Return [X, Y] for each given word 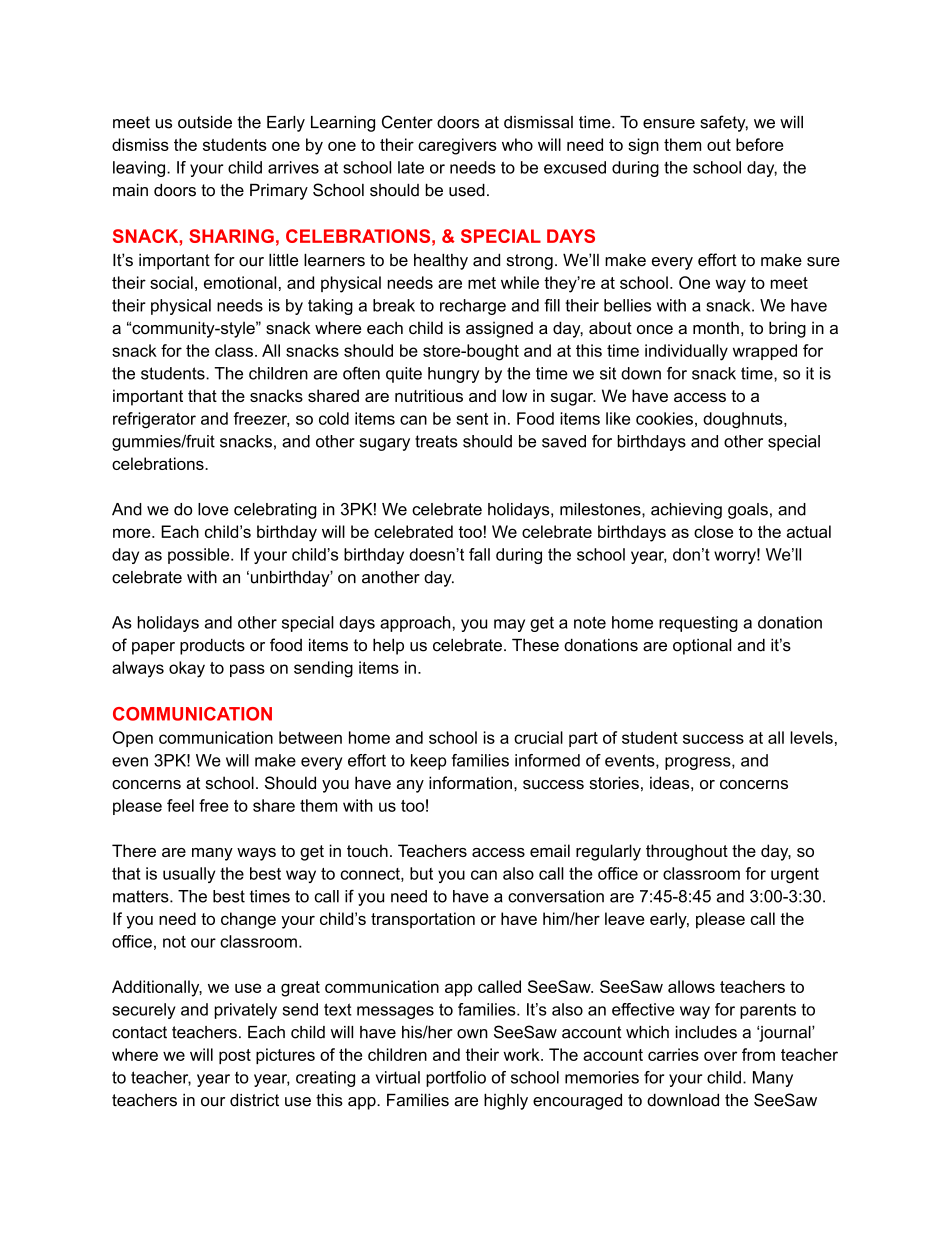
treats [436, 441]
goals [748, 511]
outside [205, 122]
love [213, 509]
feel [180, 805]
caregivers [457, 146]
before [759, 144]
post [235, 1056]
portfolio [456, 1079]
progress [699, 763]
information [470, 782]
